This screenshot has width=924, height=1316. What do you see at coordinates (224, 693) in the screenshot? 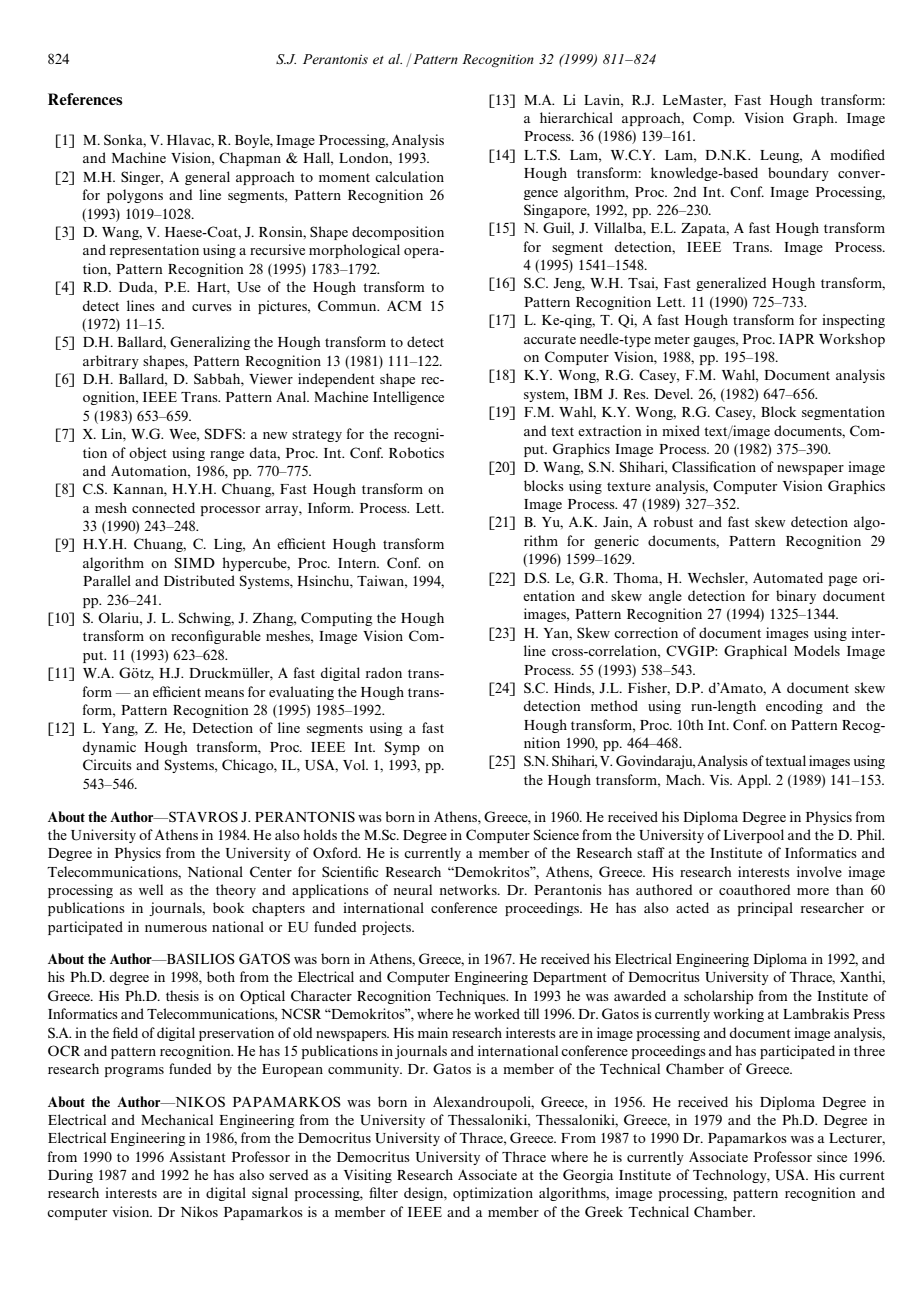
I see `means` at bounding box center [224, 693].
